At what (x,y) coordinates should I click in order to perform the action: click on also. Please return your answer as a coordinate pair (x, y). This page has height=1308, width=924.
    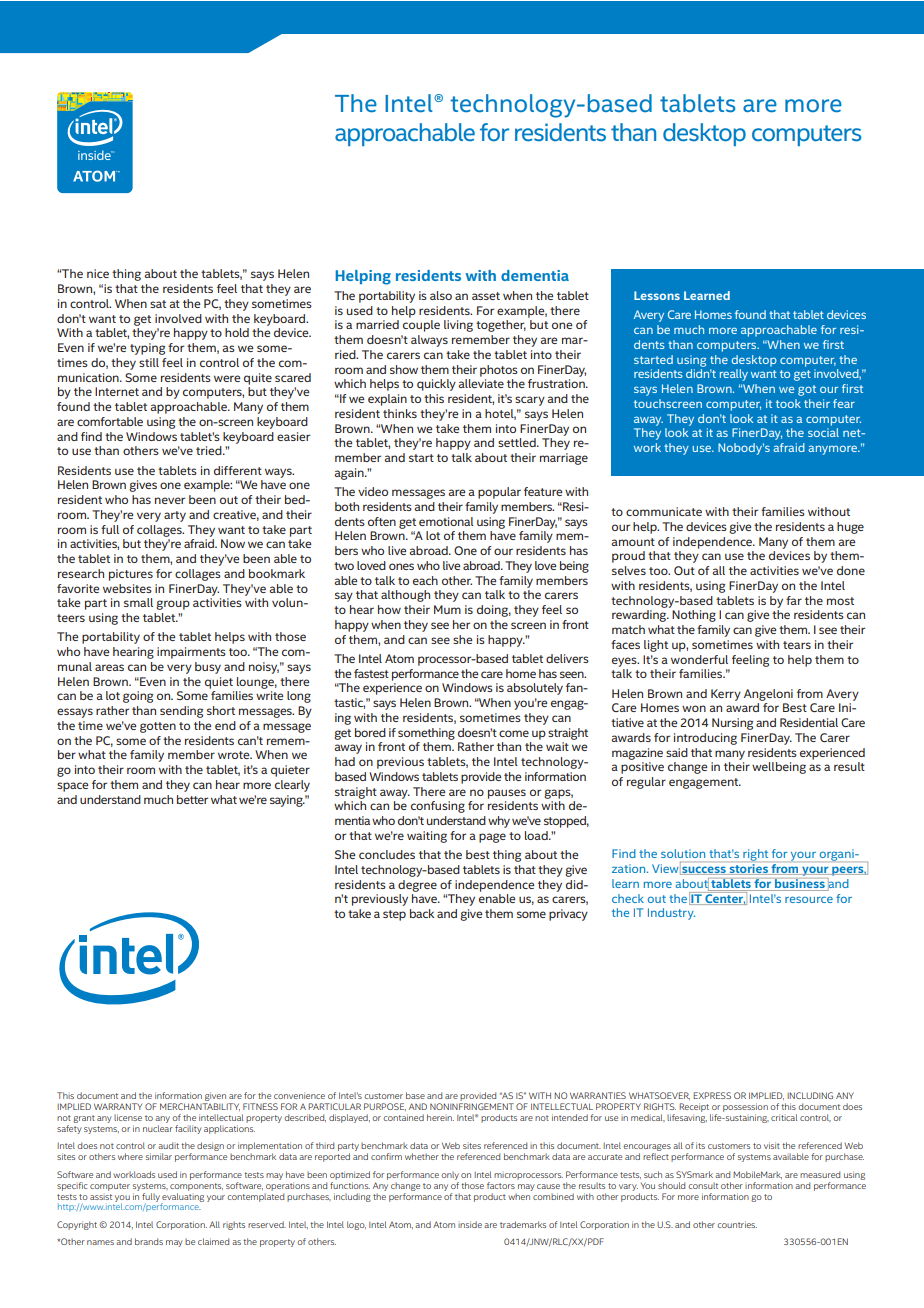
    Looking at the image, I should click on (441, 295).
